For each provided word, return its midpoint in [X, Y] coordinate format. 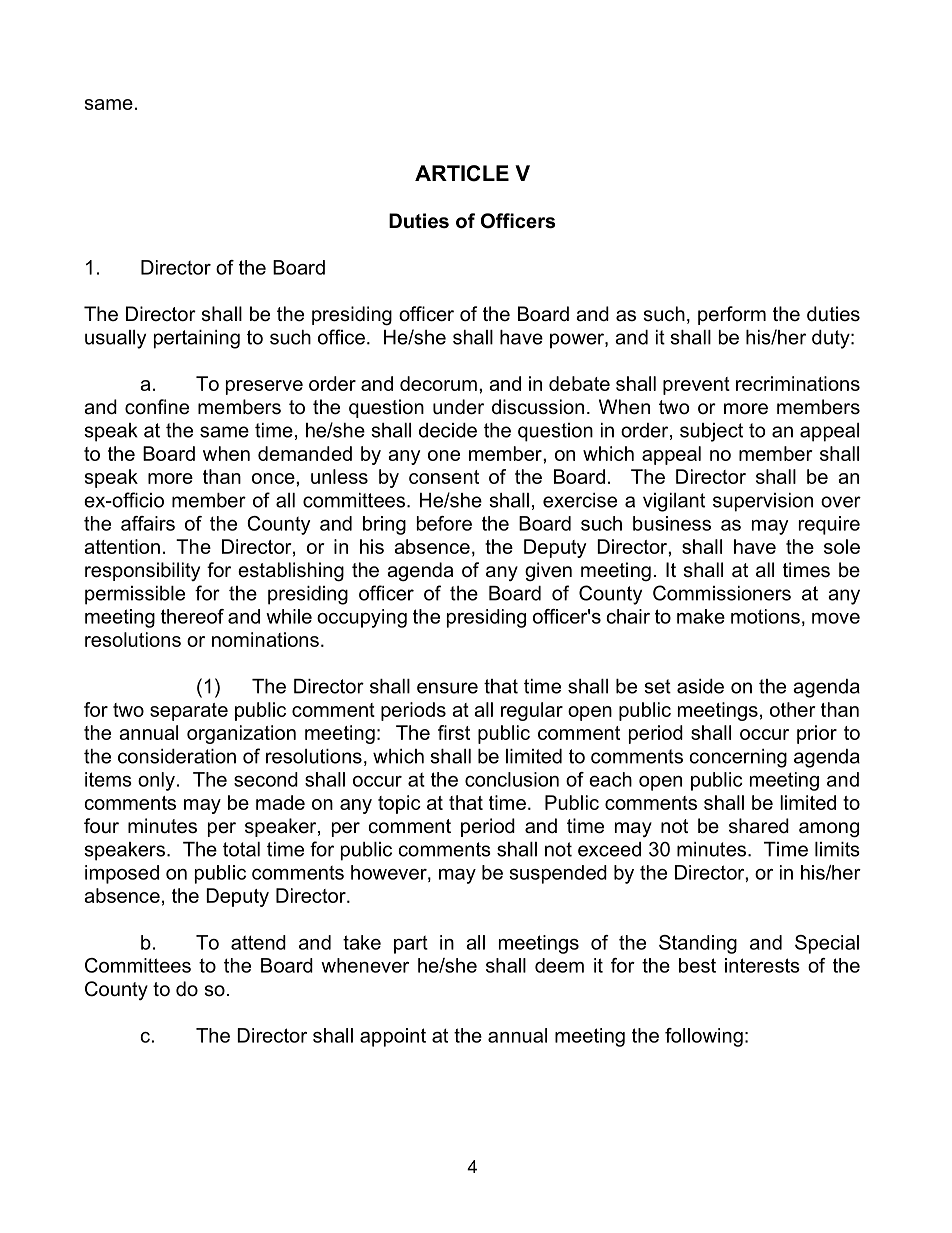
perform [732, 315]
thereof [192, 616]
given [548, 572]
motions [765, 616]
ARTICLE [462, 173]
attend [258, 942]
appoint [393, 1037]
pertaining [197, 339]
